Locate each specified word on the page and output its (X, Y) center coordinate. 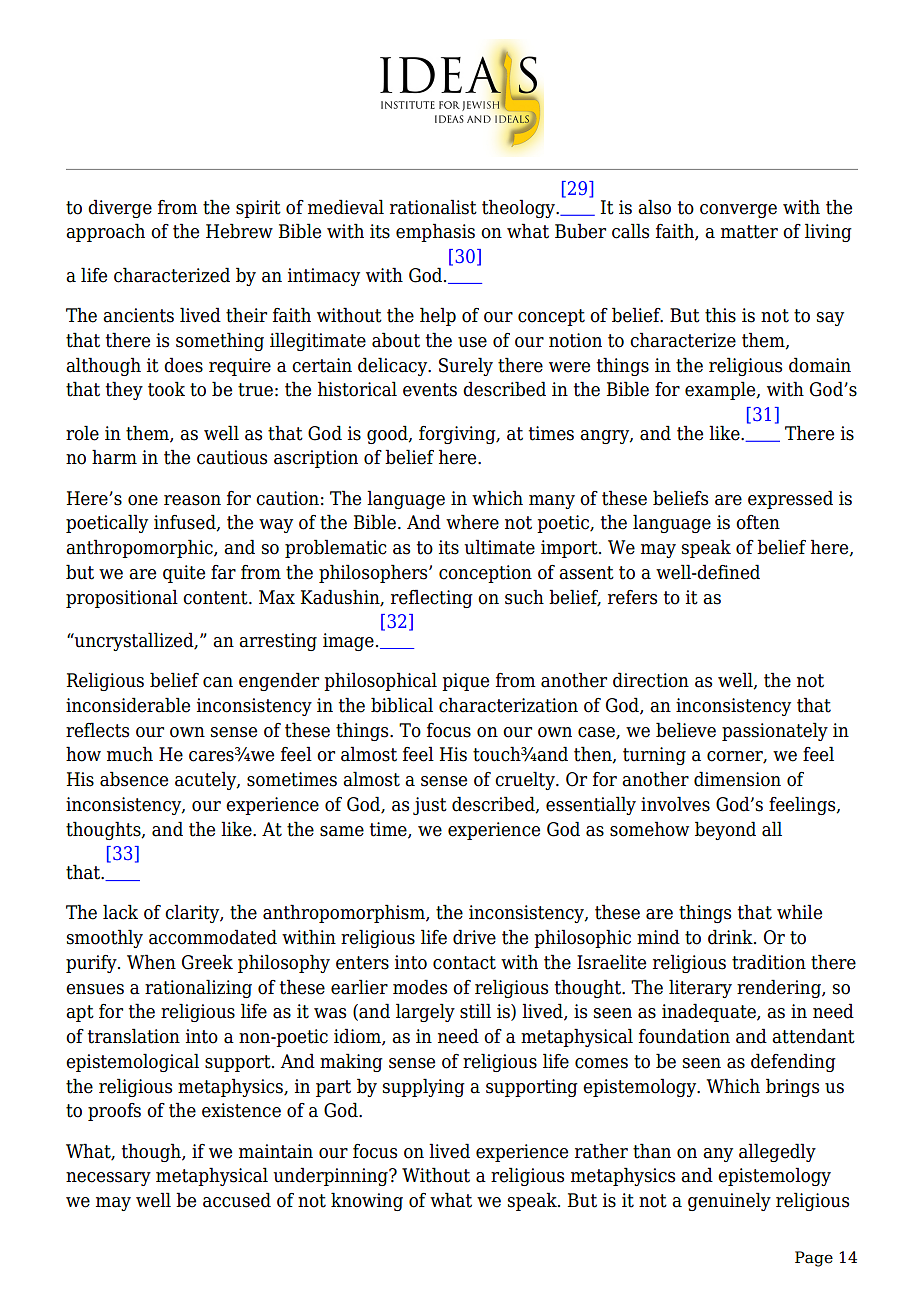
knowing (367, 1201)
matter (749, 232)
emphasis (435, 232)
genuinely (729, 1201)
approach (105, 232)
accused (237, 1200)
